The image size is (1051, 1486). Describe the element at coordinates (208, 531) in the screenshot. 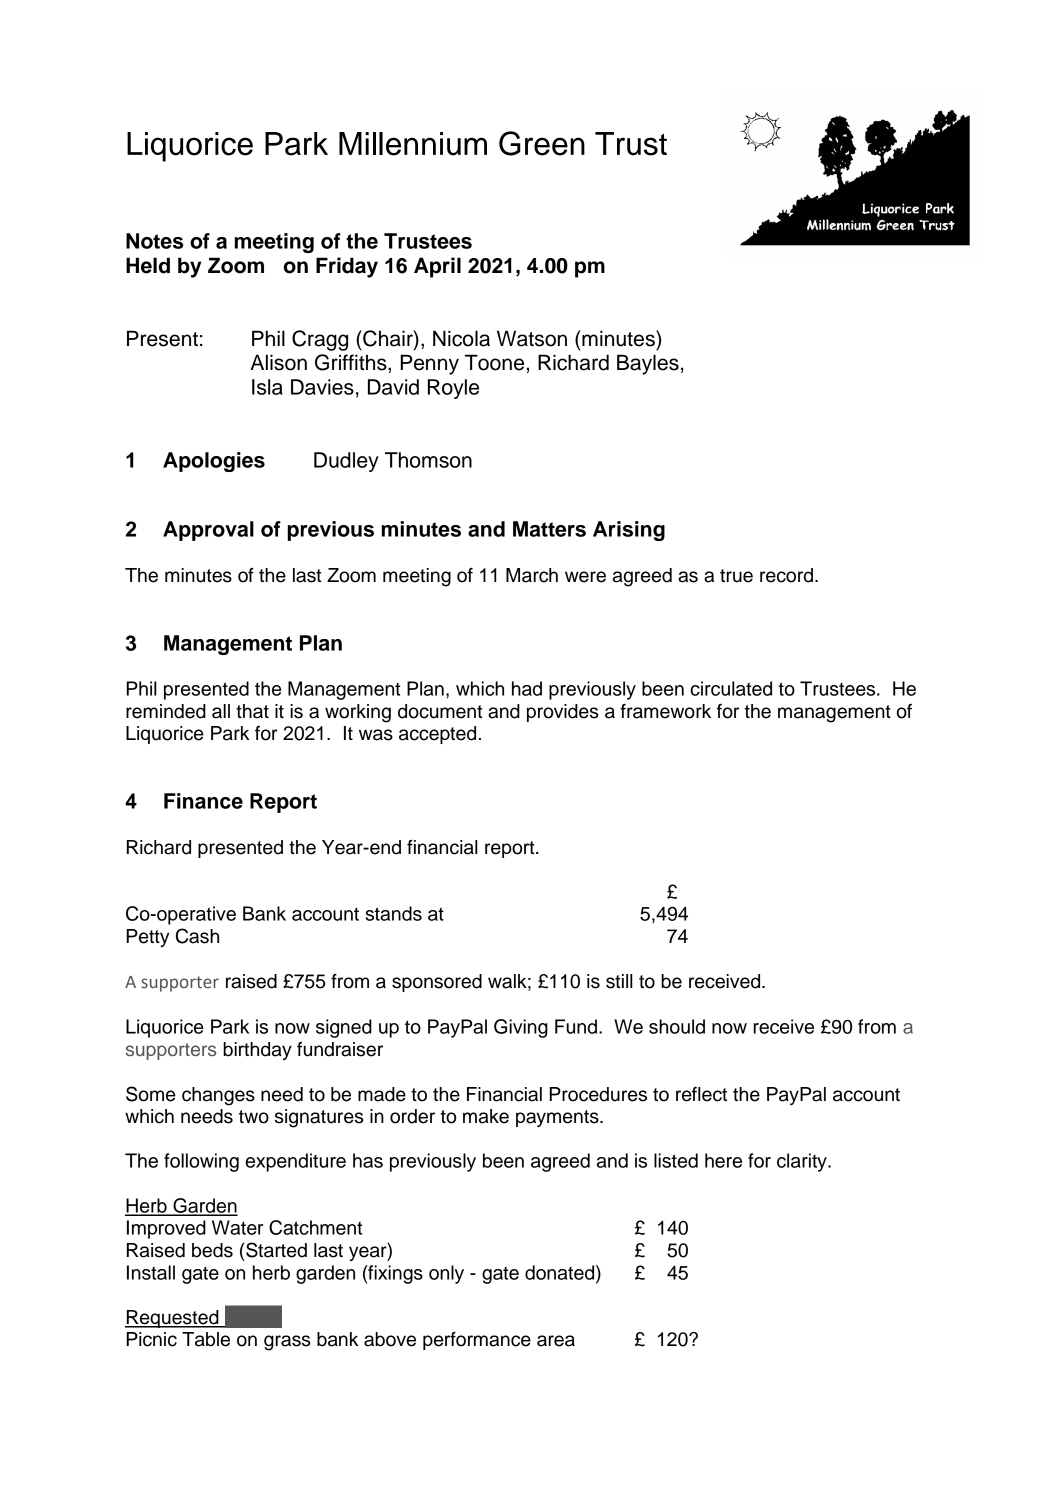

I see `Approval` at that location.
